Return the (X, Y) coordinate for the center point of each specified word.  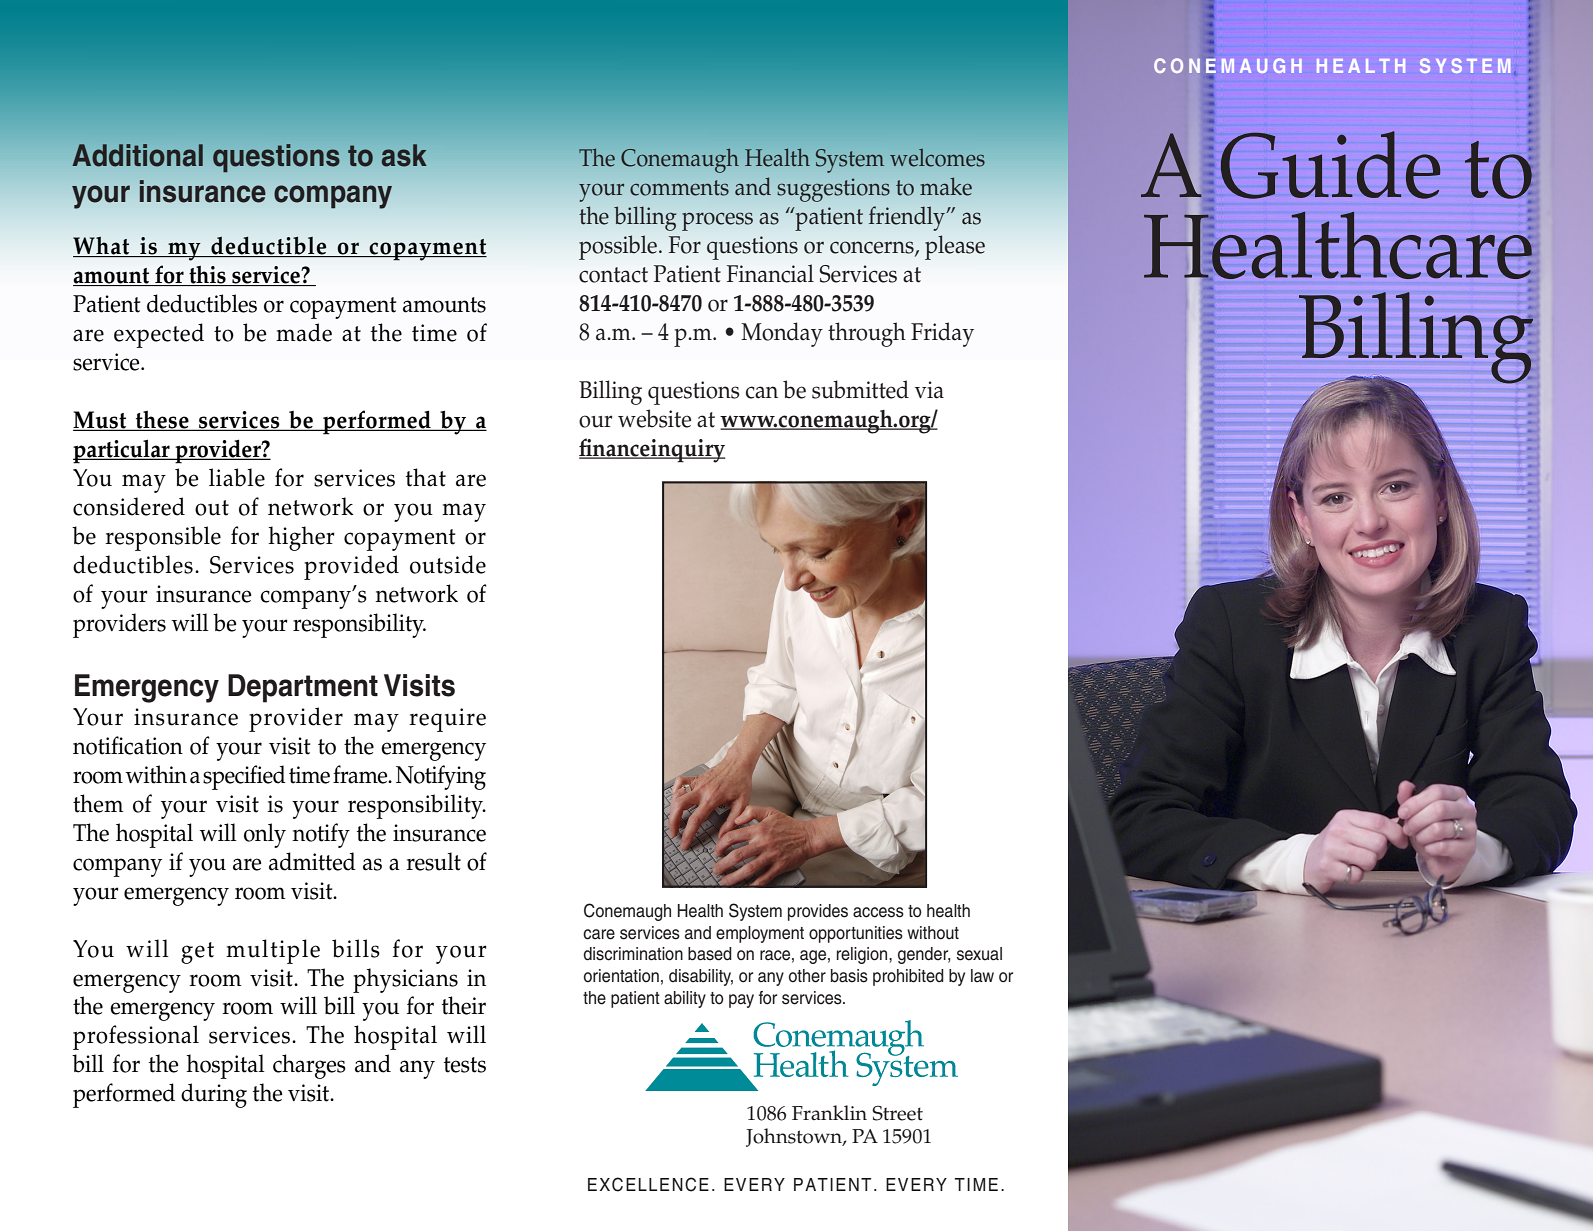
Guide (1330, 165)
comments (679, 188)
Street (897, 1113)
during (214, 1095)
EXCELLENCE (648, 1184)
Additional (138, 155)
